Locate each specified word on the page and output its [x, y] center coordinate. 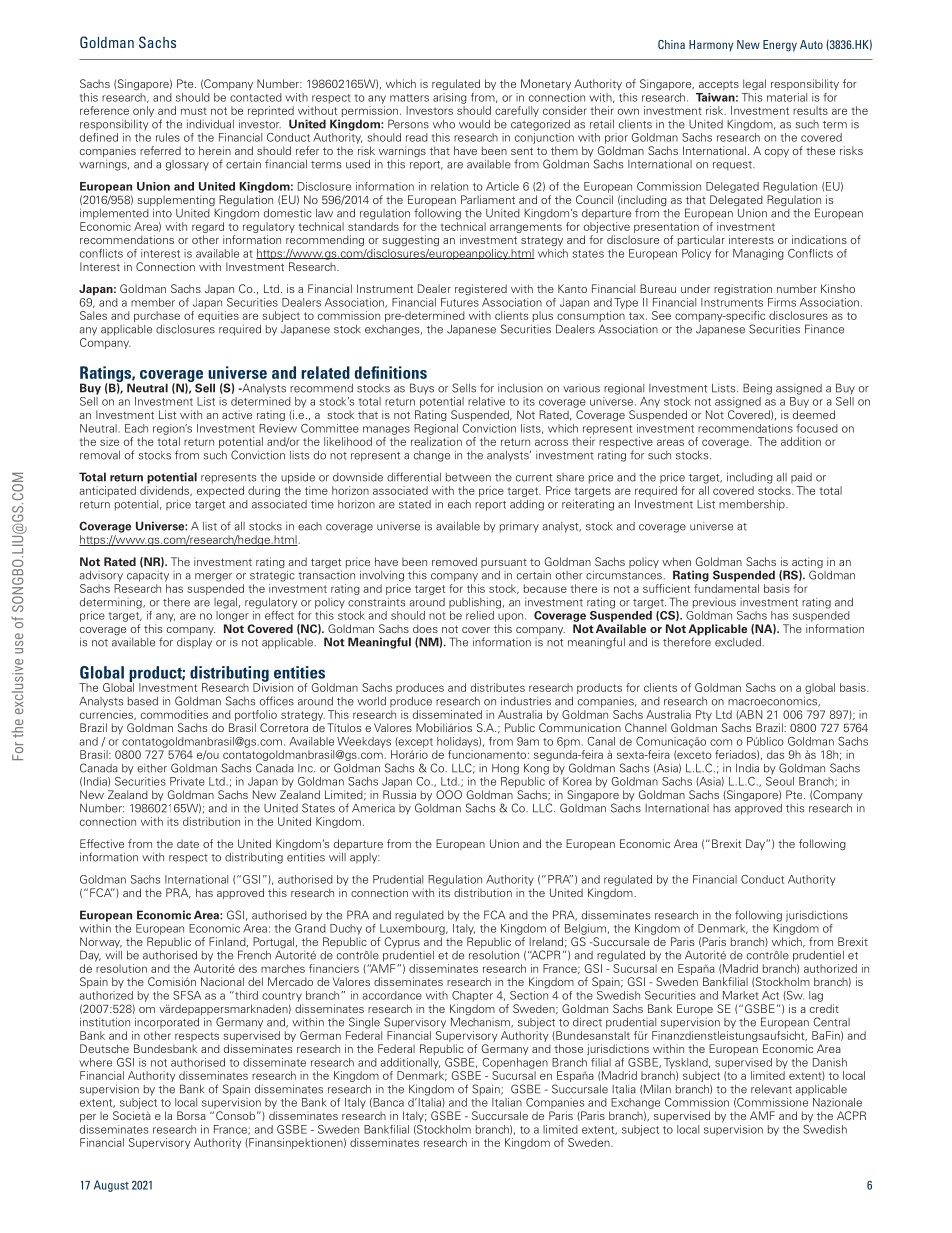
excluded [739, 642]
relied [480, 615]
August [111, 1186]
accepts [719, 85]
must [194, 111]
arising [450, 98]
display [194, 643]
